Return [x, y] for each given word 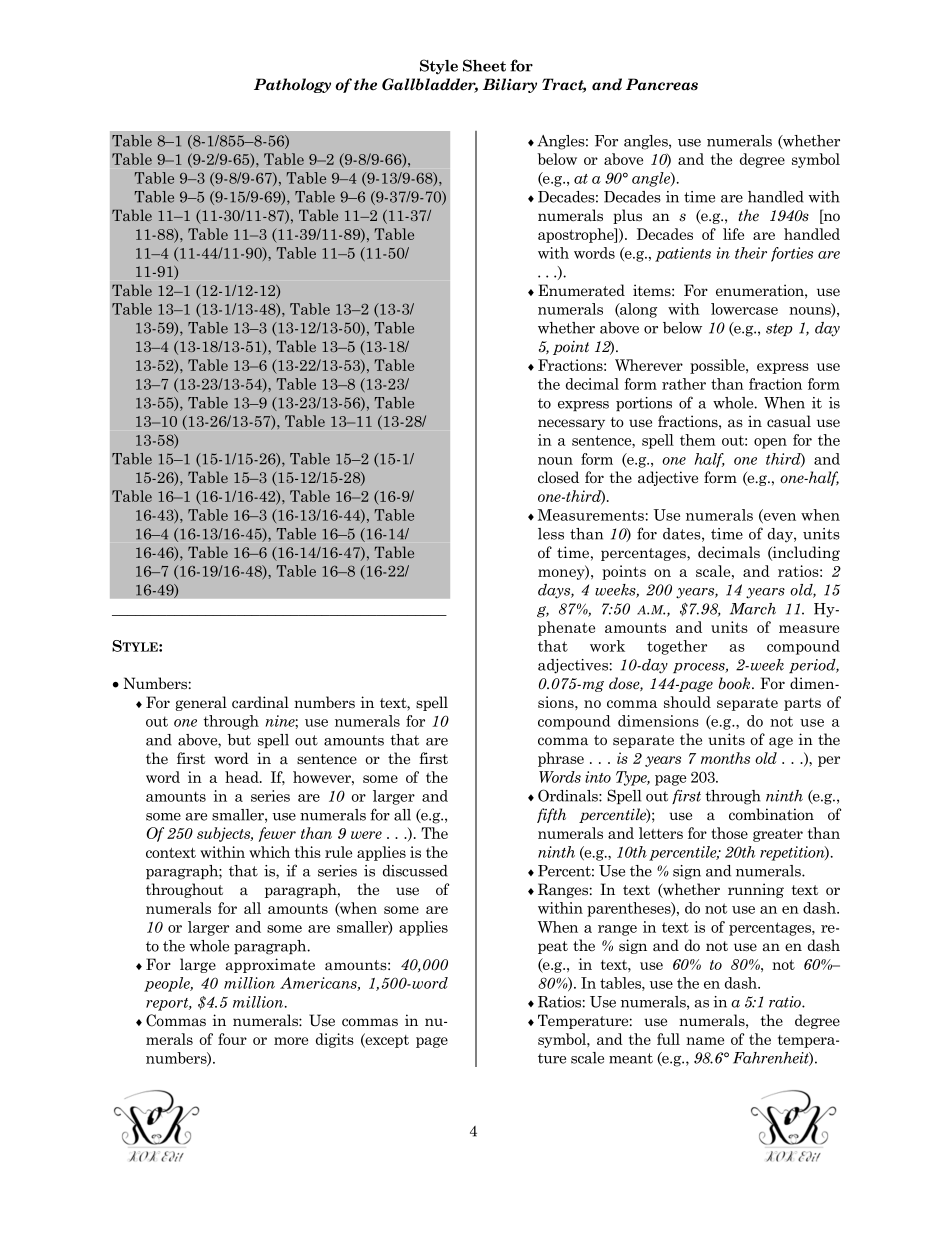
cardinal [260, 702]
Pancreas [662, 84]
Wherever [649, 365]
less [551, 534]
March [753, 609]
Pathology [292, 85]
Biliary [510, 85]
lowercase [744, 309]
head [243, 777]
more [291, 1041]
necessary [571, 424]
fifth [551, 815]
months [725, 758]
